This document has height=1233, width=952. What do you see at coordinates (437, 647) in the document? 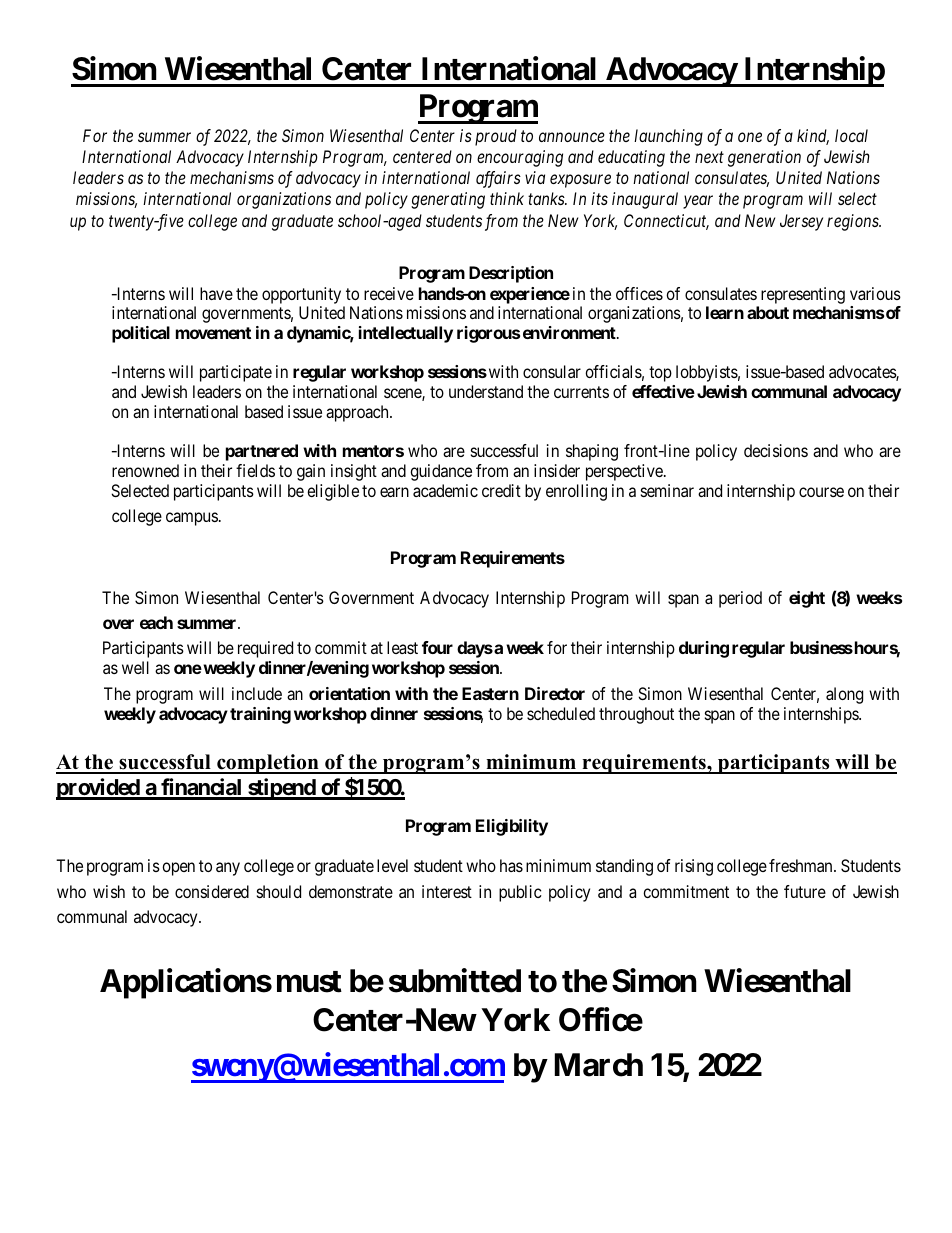
I see `four` at bounding box center [437, 647].
